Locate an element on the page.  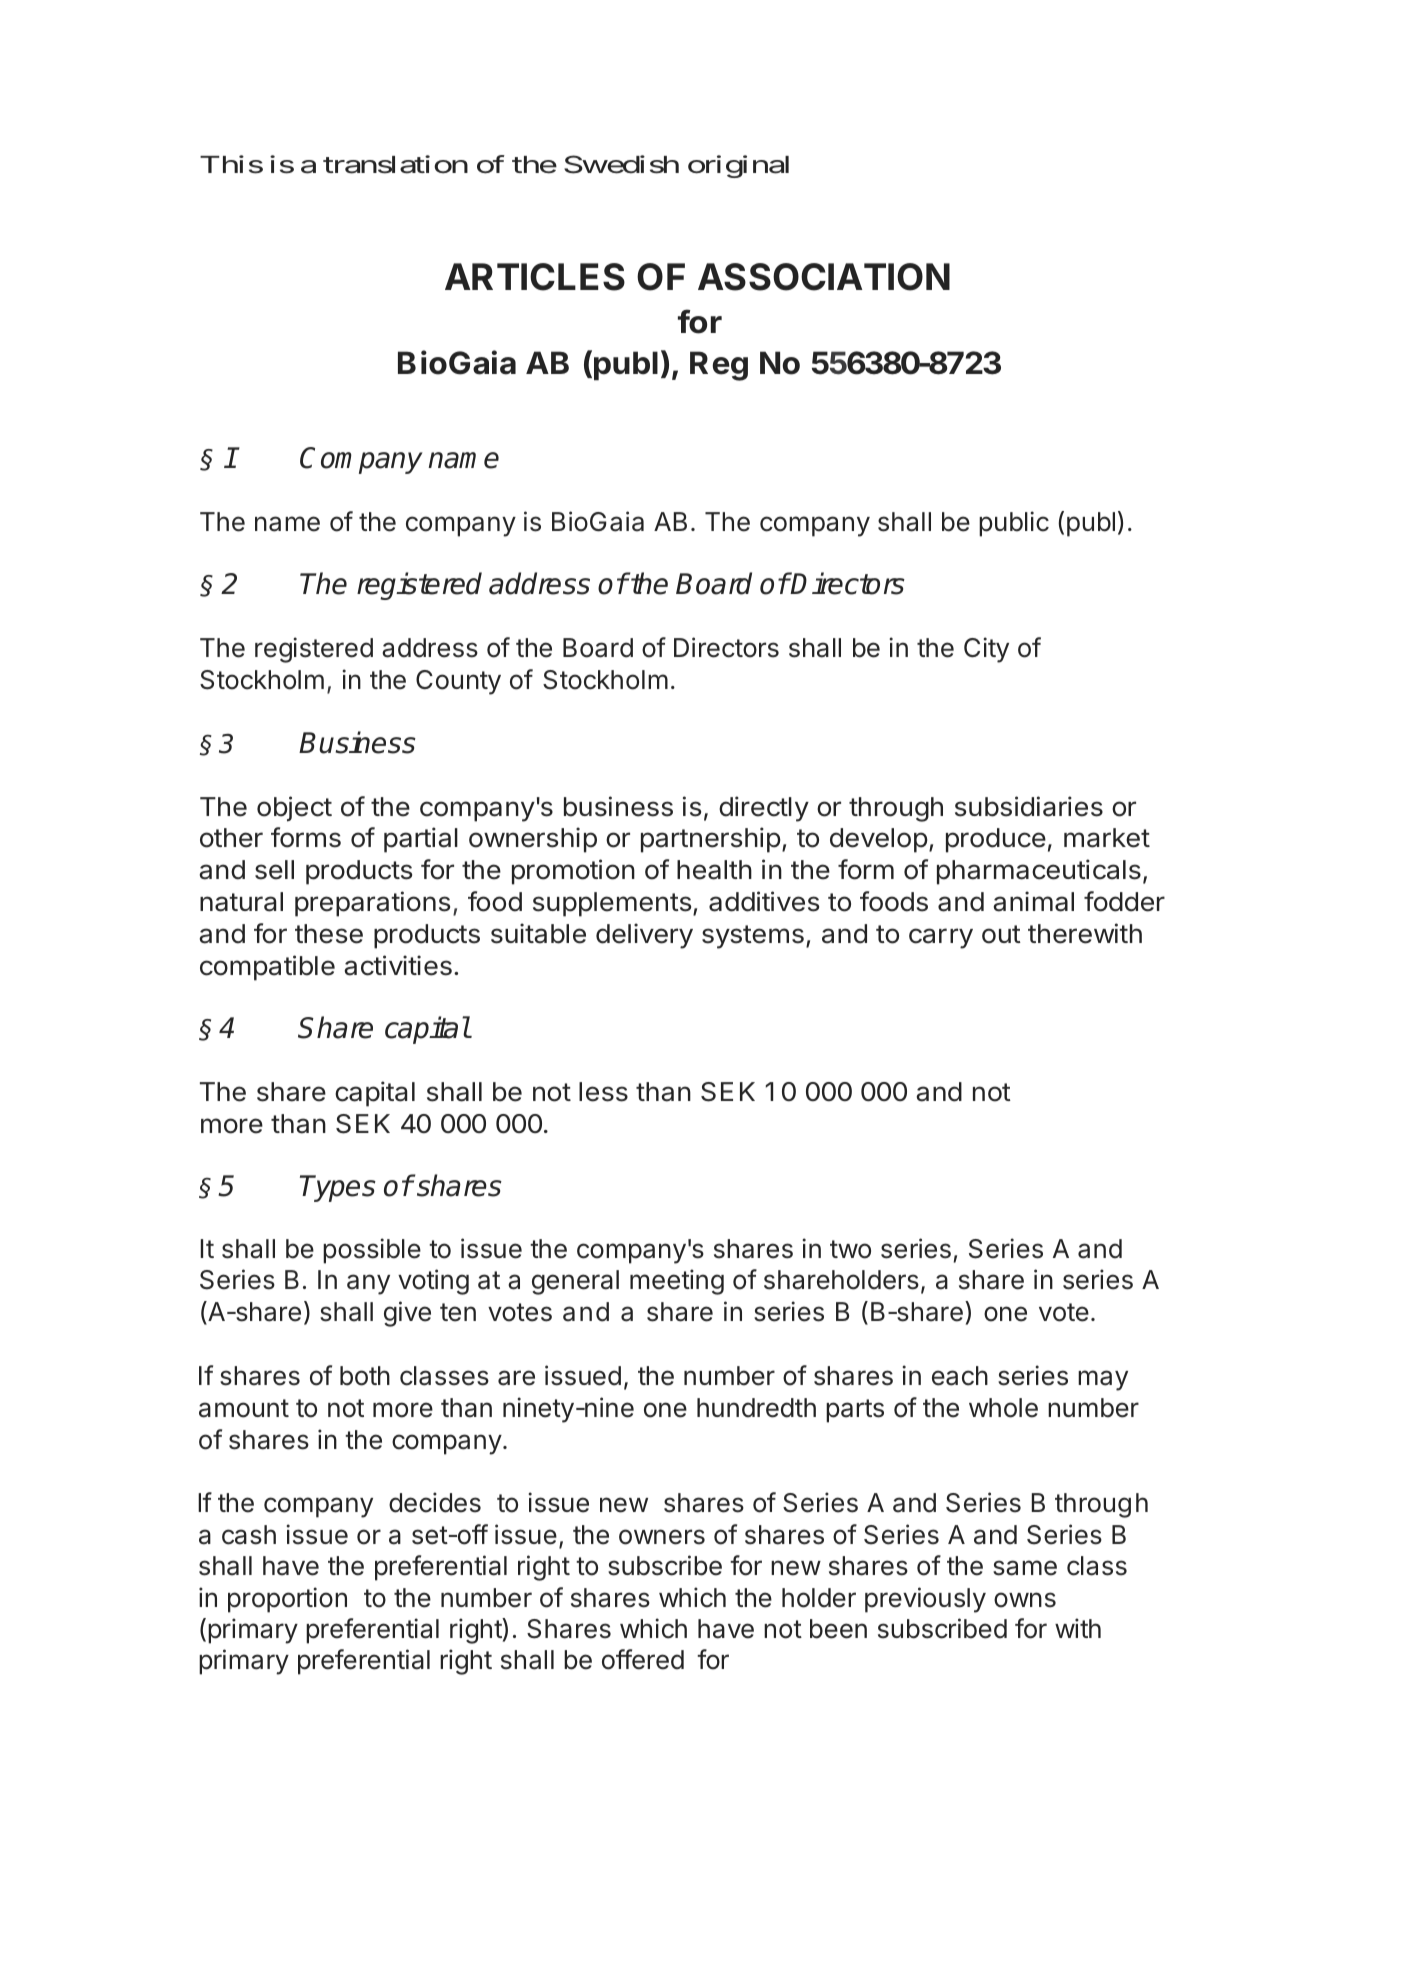
proportion is located at coordinates (287, 1600).
